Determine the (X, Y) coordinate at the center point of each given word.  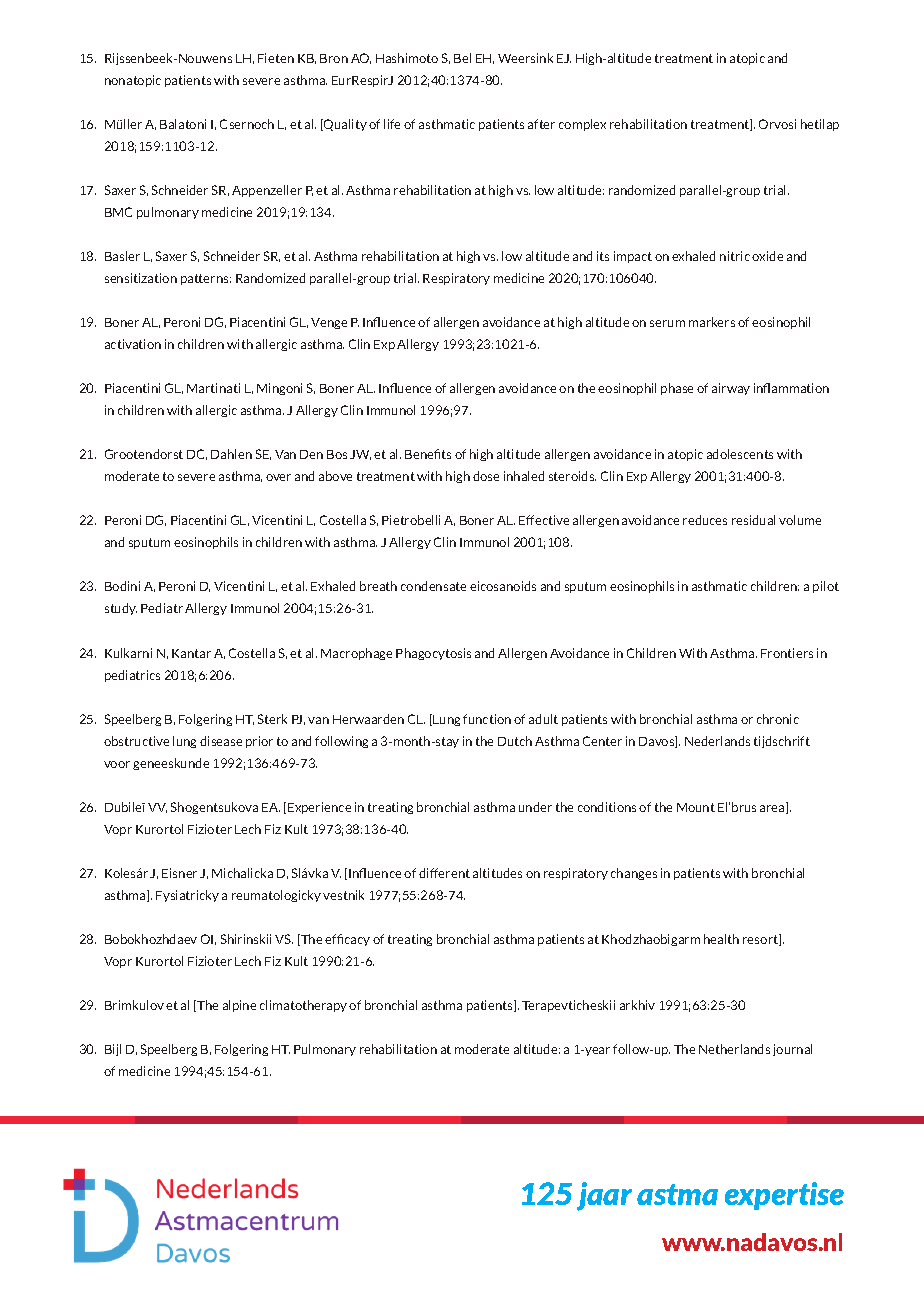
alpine (239, 1006)
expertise (784, 1196)
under (535, 807)
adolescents (740, 454)
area (773, 809)
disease (221, 741)
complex (582, 125)
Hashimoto (407, 58)
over (278, 477)
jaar (604, 1196)
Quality (344, 125)
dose (486, 476)
